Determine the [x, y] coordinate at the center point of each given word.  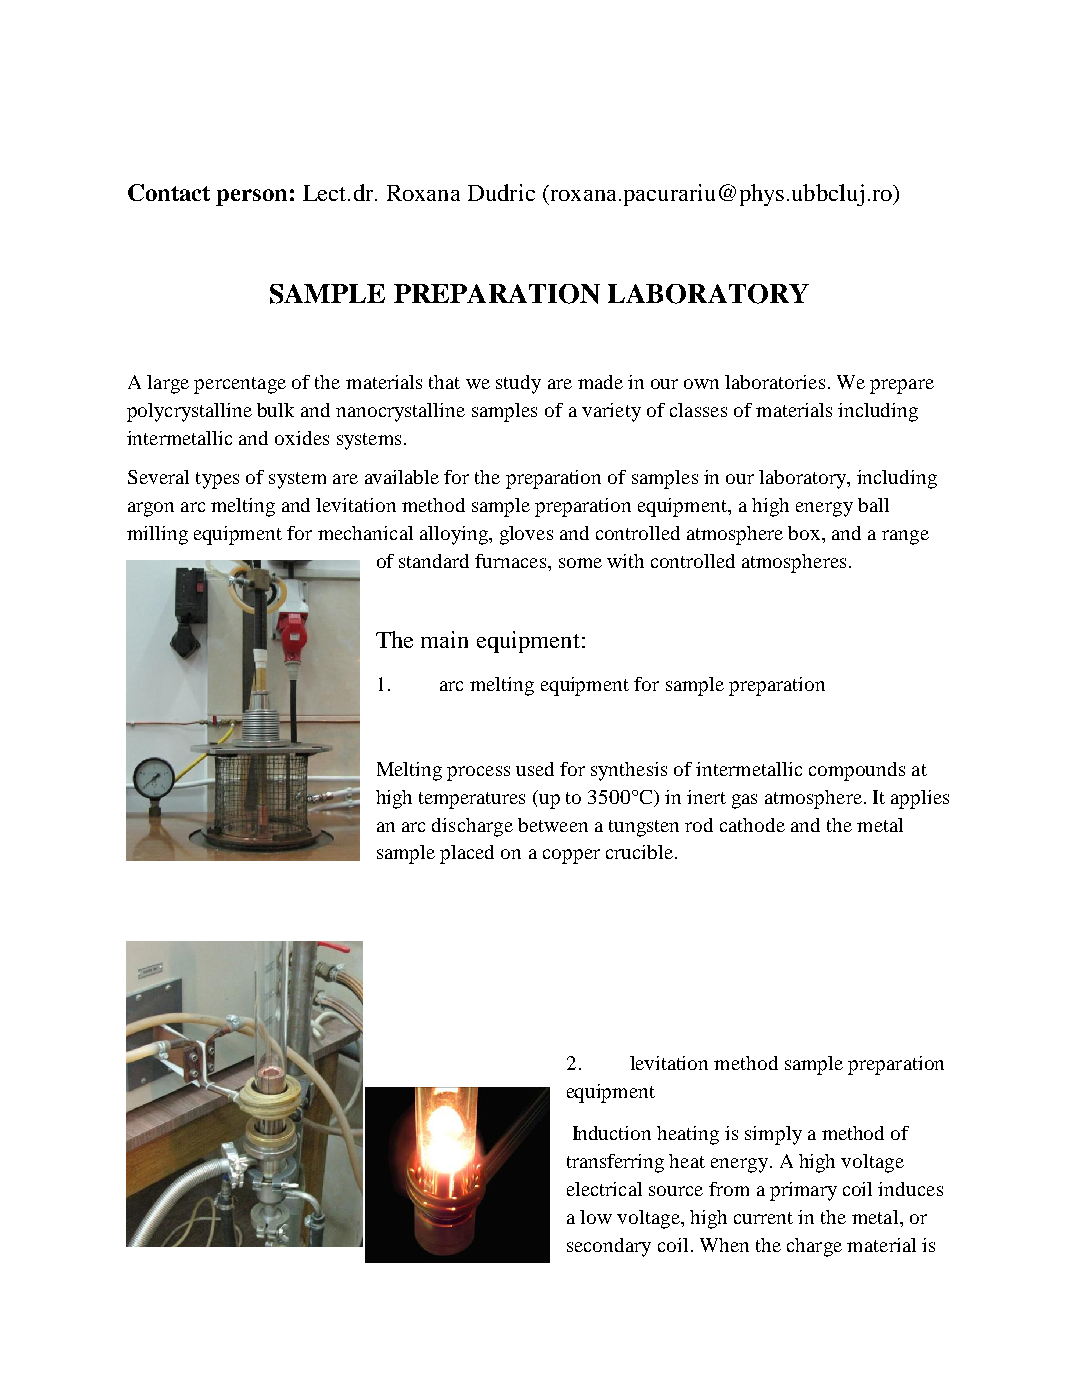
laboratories [775, 382]
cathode [752, 825]
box [805, 533]
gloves [526, 535]
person [251, 197]
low [596, 1217]
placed [467, 854]
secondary [609, 1247]
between [553, 825]
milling [157, 535]
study [518, 384]
